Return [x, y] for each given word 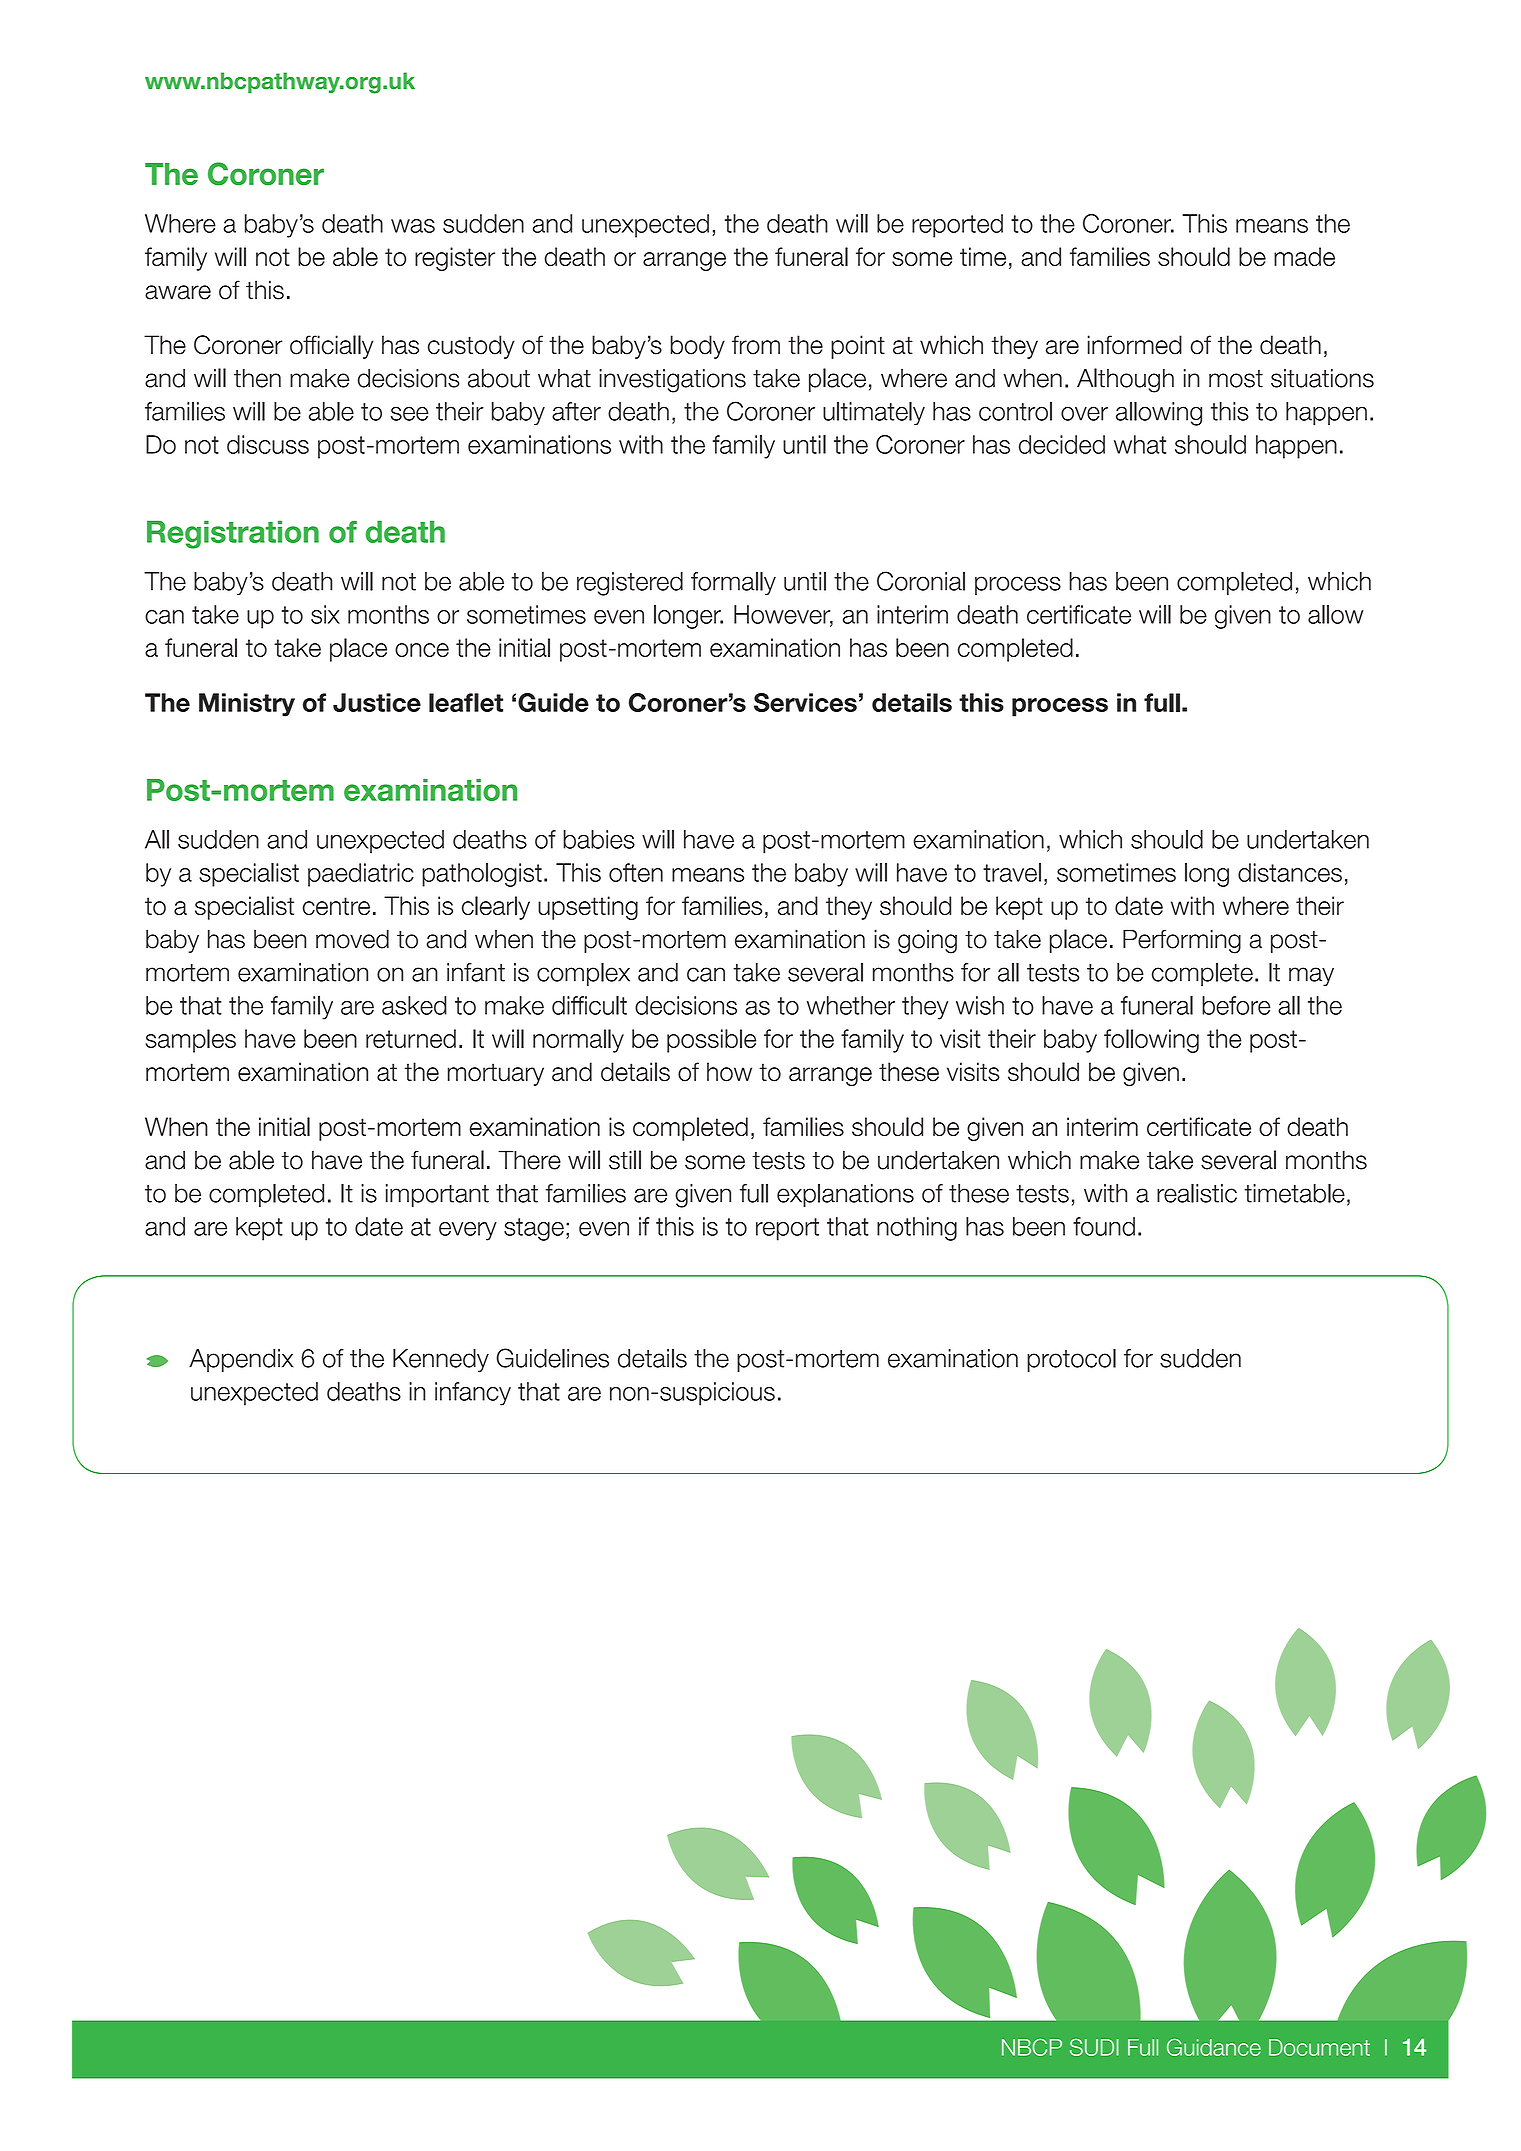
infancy [473, 1394]
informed [1135, 345]
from [756, 345]
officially [331, 347]
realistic [1197, 1193]
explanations [845, 1195]
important [437, 1195]
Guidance [1214, 2047]
